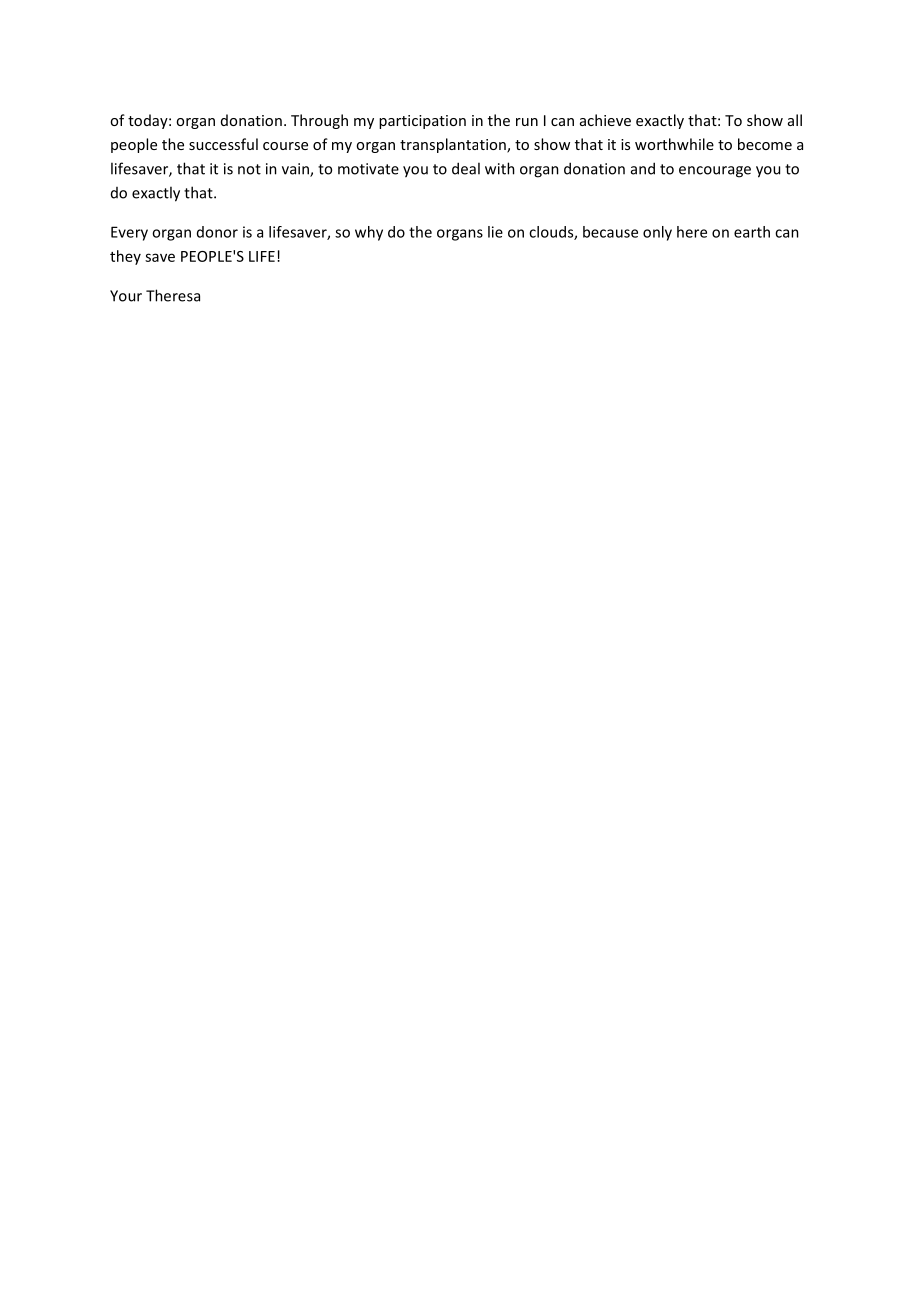  I want to click on they, so click(125, 257).
